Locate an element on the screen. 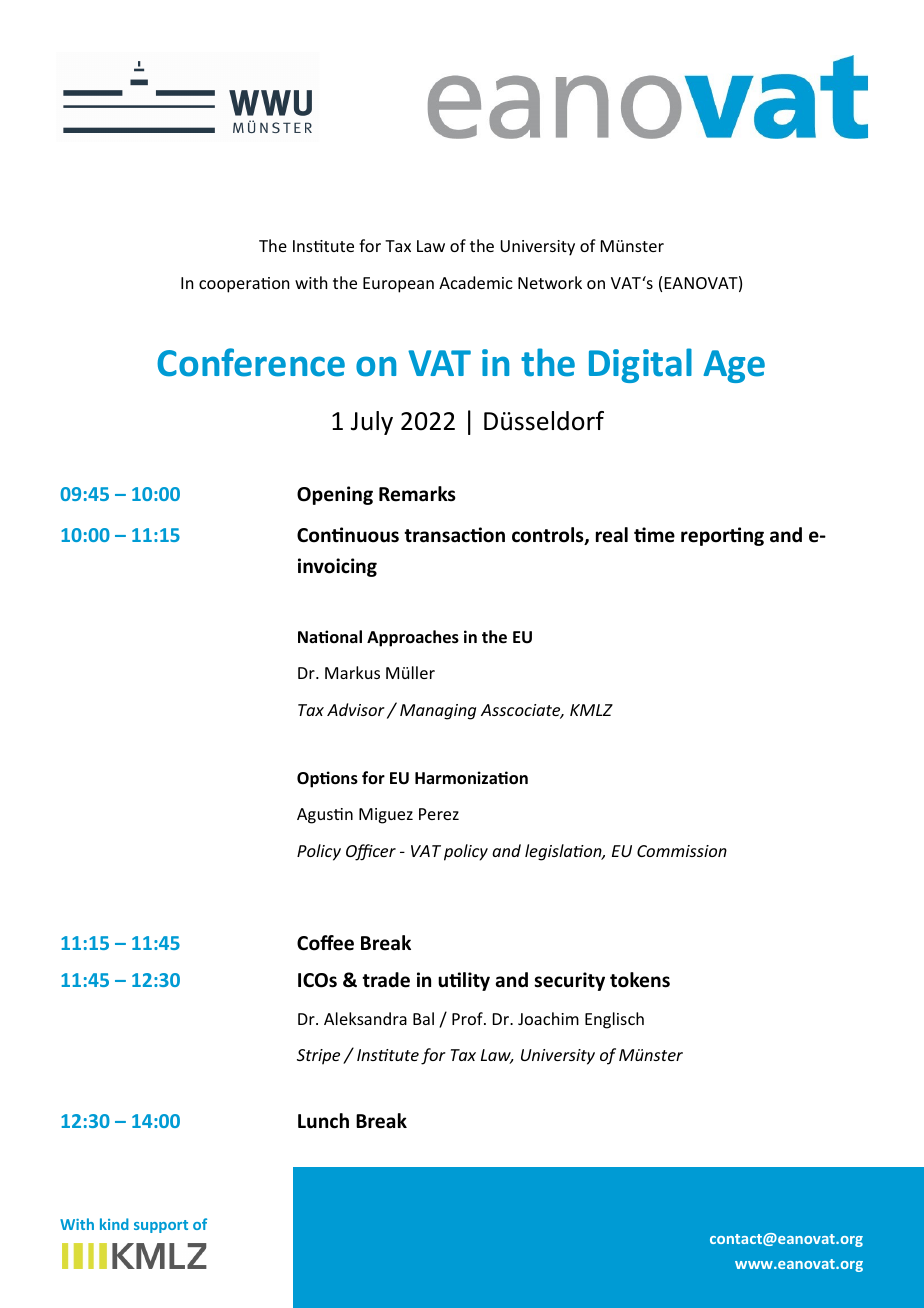 The width and height of the screenshot is (924, 1308). Harmonization is located at coordinates (471, 778).
